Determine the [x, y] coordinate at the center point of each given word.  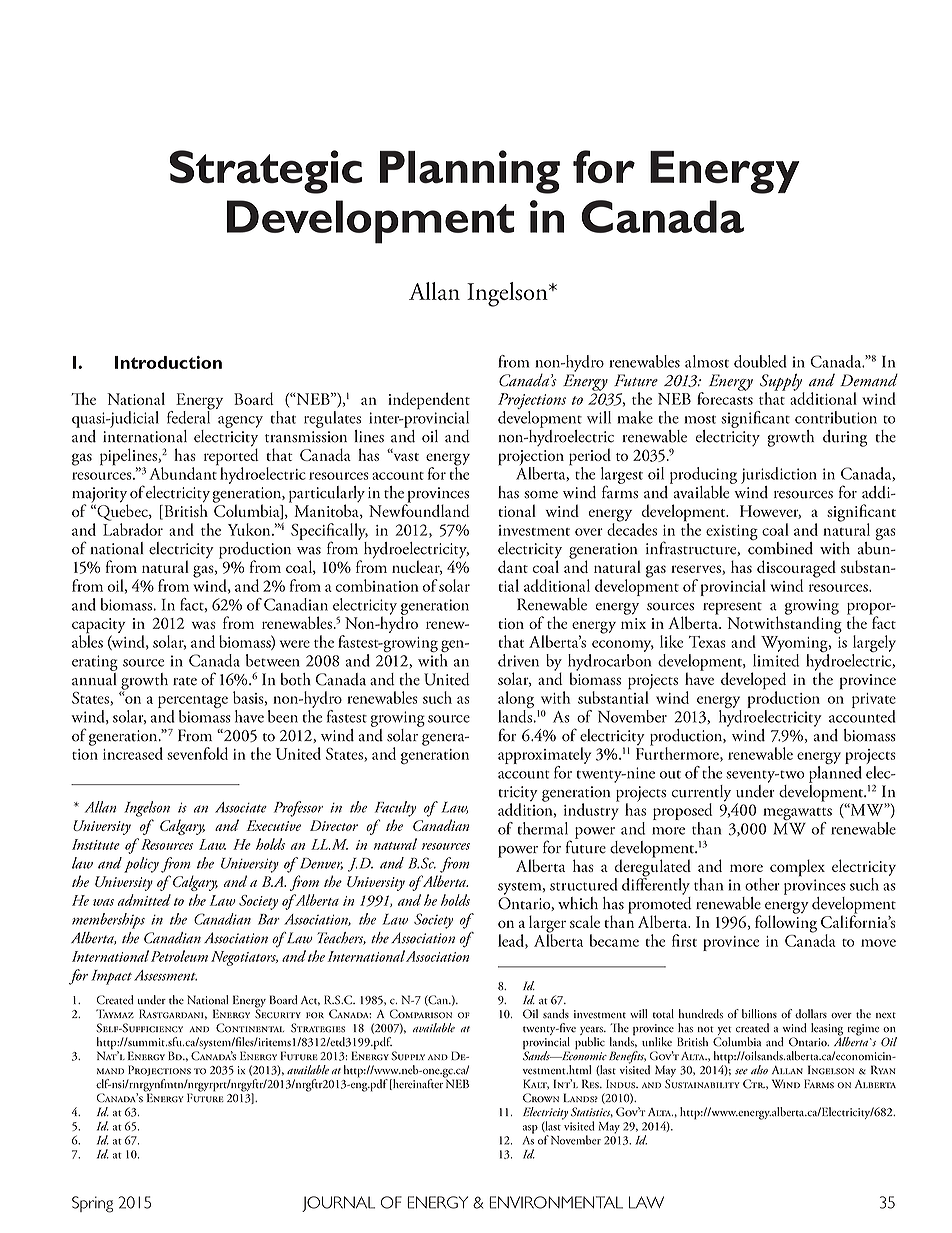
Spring [92, 1204]
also [759, 1070]
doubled [760, 361]
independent [429, 402]
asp [530, 1129]
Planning [470, 172]
